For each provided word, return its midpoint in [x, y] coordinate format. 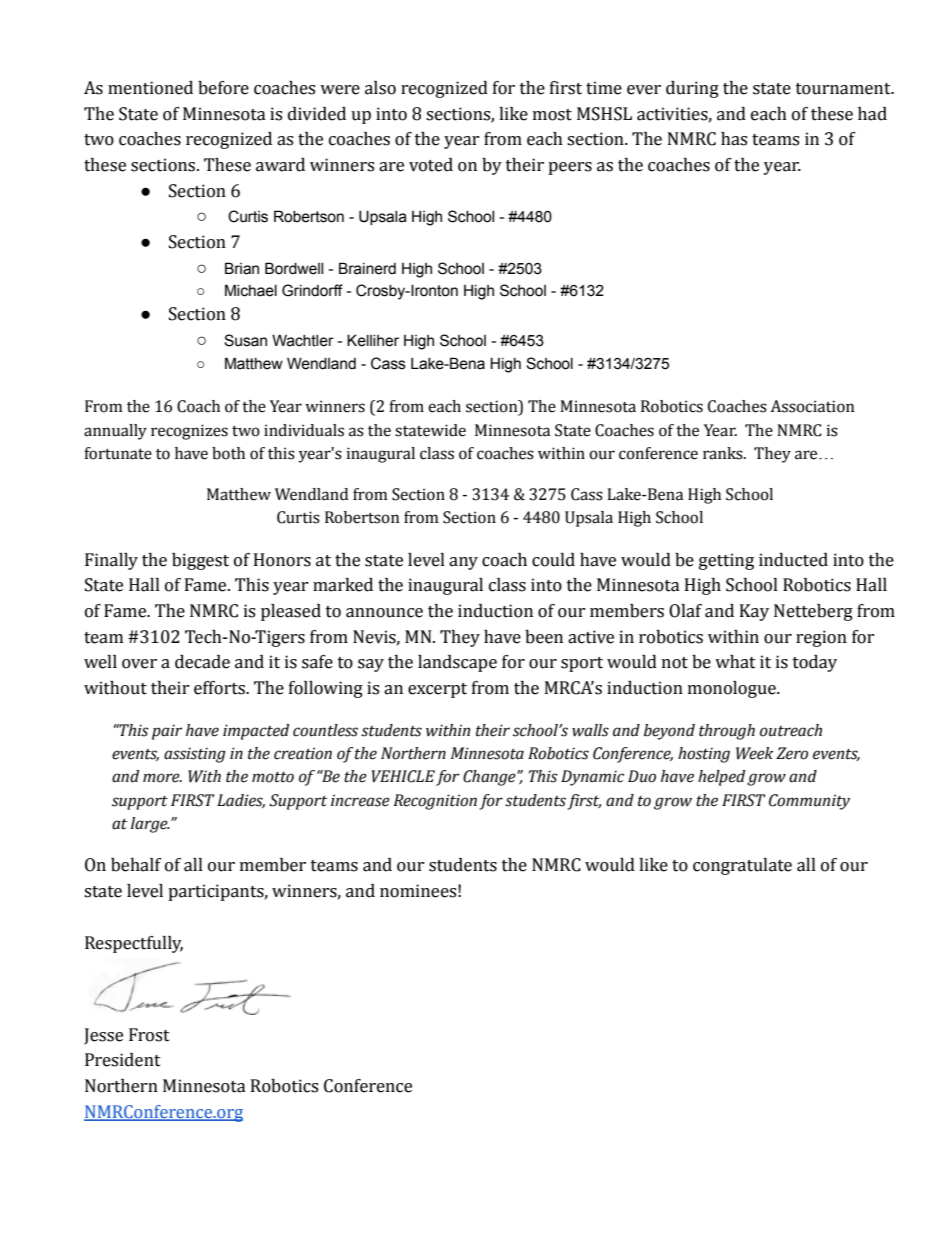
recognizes [189, 432]
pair [167, 732]
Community [809, 802]
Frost [149, 1035]
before [223, 88]
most [552, 115]
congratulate [742, 866]
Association [812, 406]
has [734, 139]
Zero [792, 753]
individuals [304, 430]
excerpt [437, 690]
